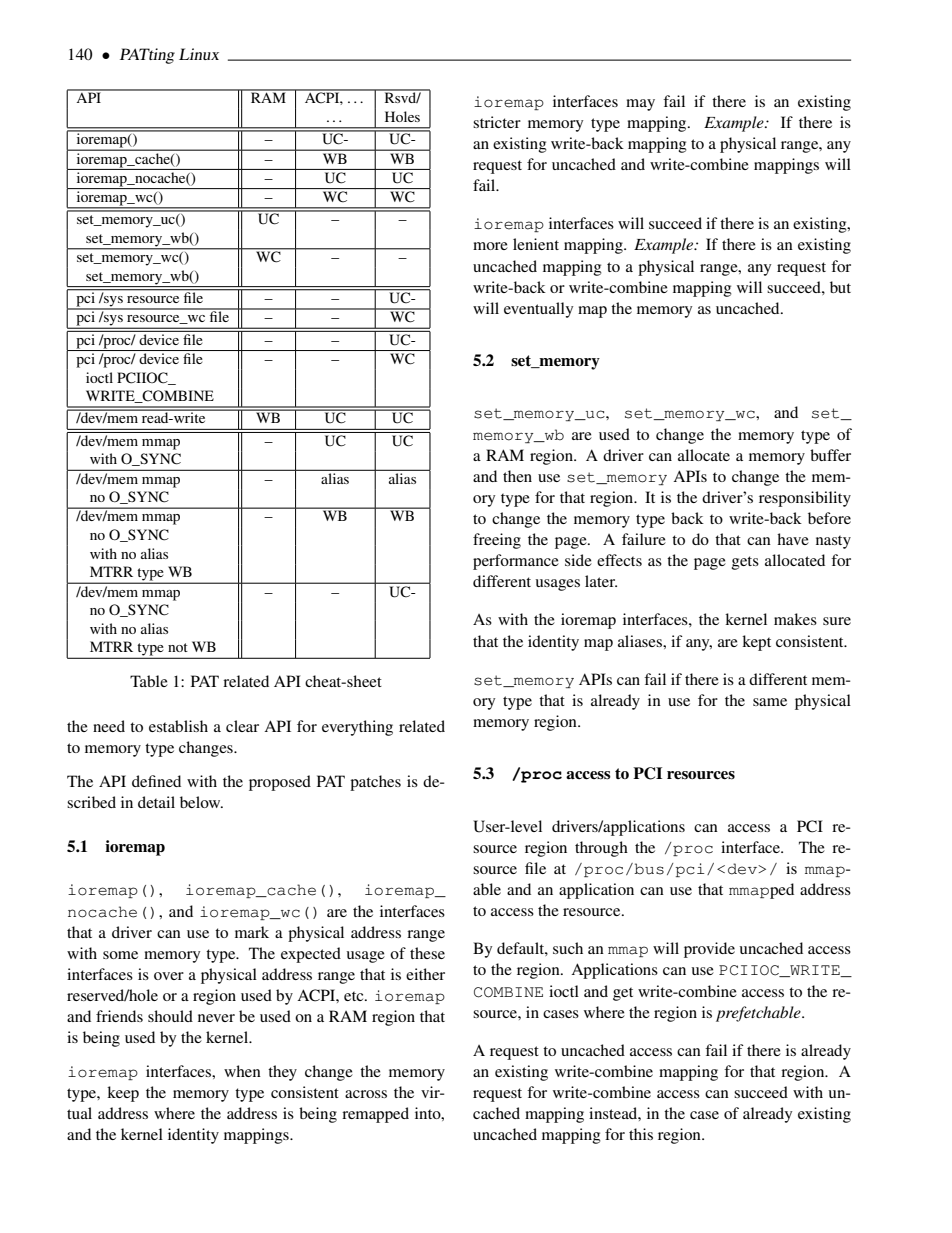  Describe the element at coordinates (840, 287) in the document. I see `but` at that location.
